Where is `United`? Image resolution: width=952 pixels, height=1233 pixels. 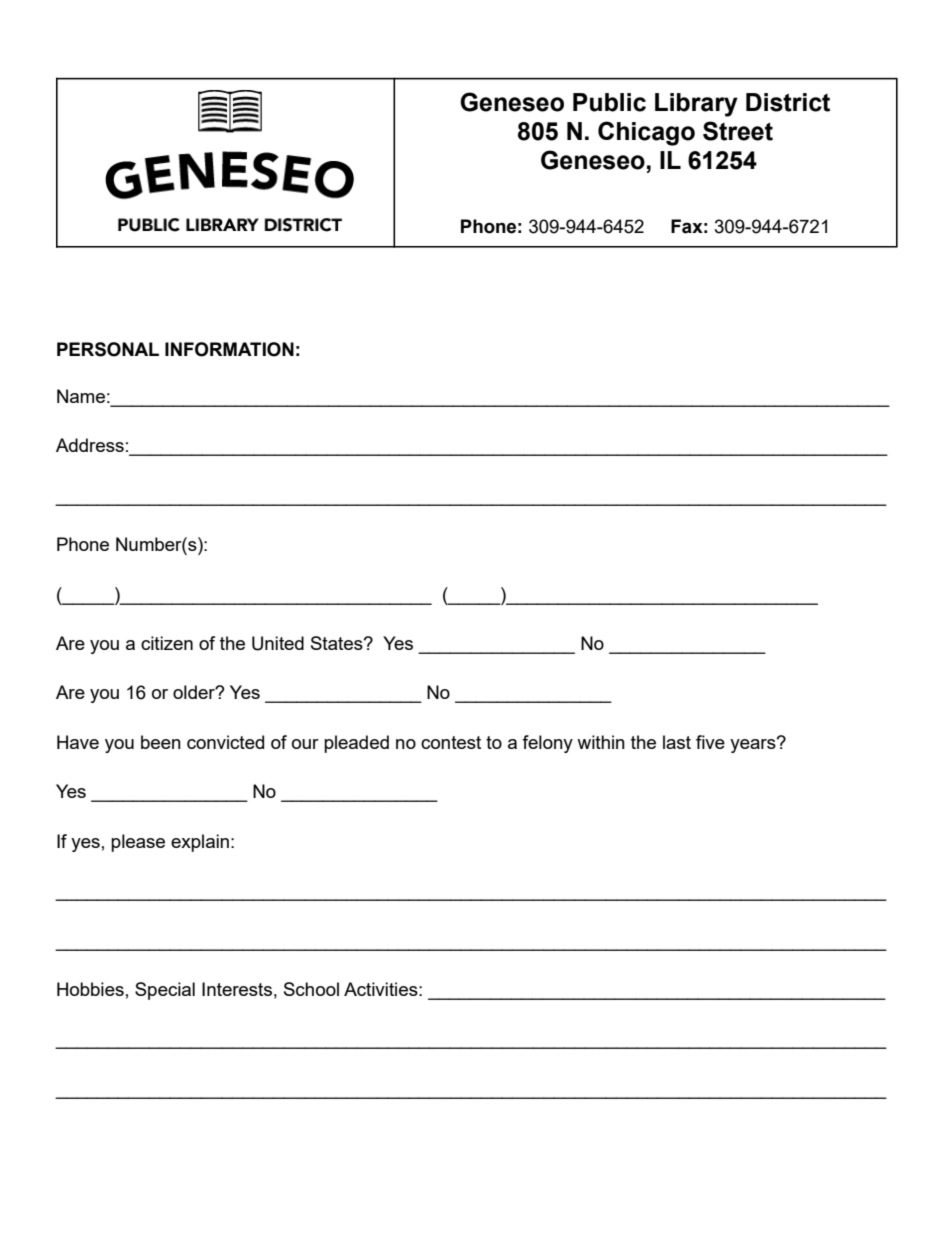 United is located at coordinates (278, 643).
